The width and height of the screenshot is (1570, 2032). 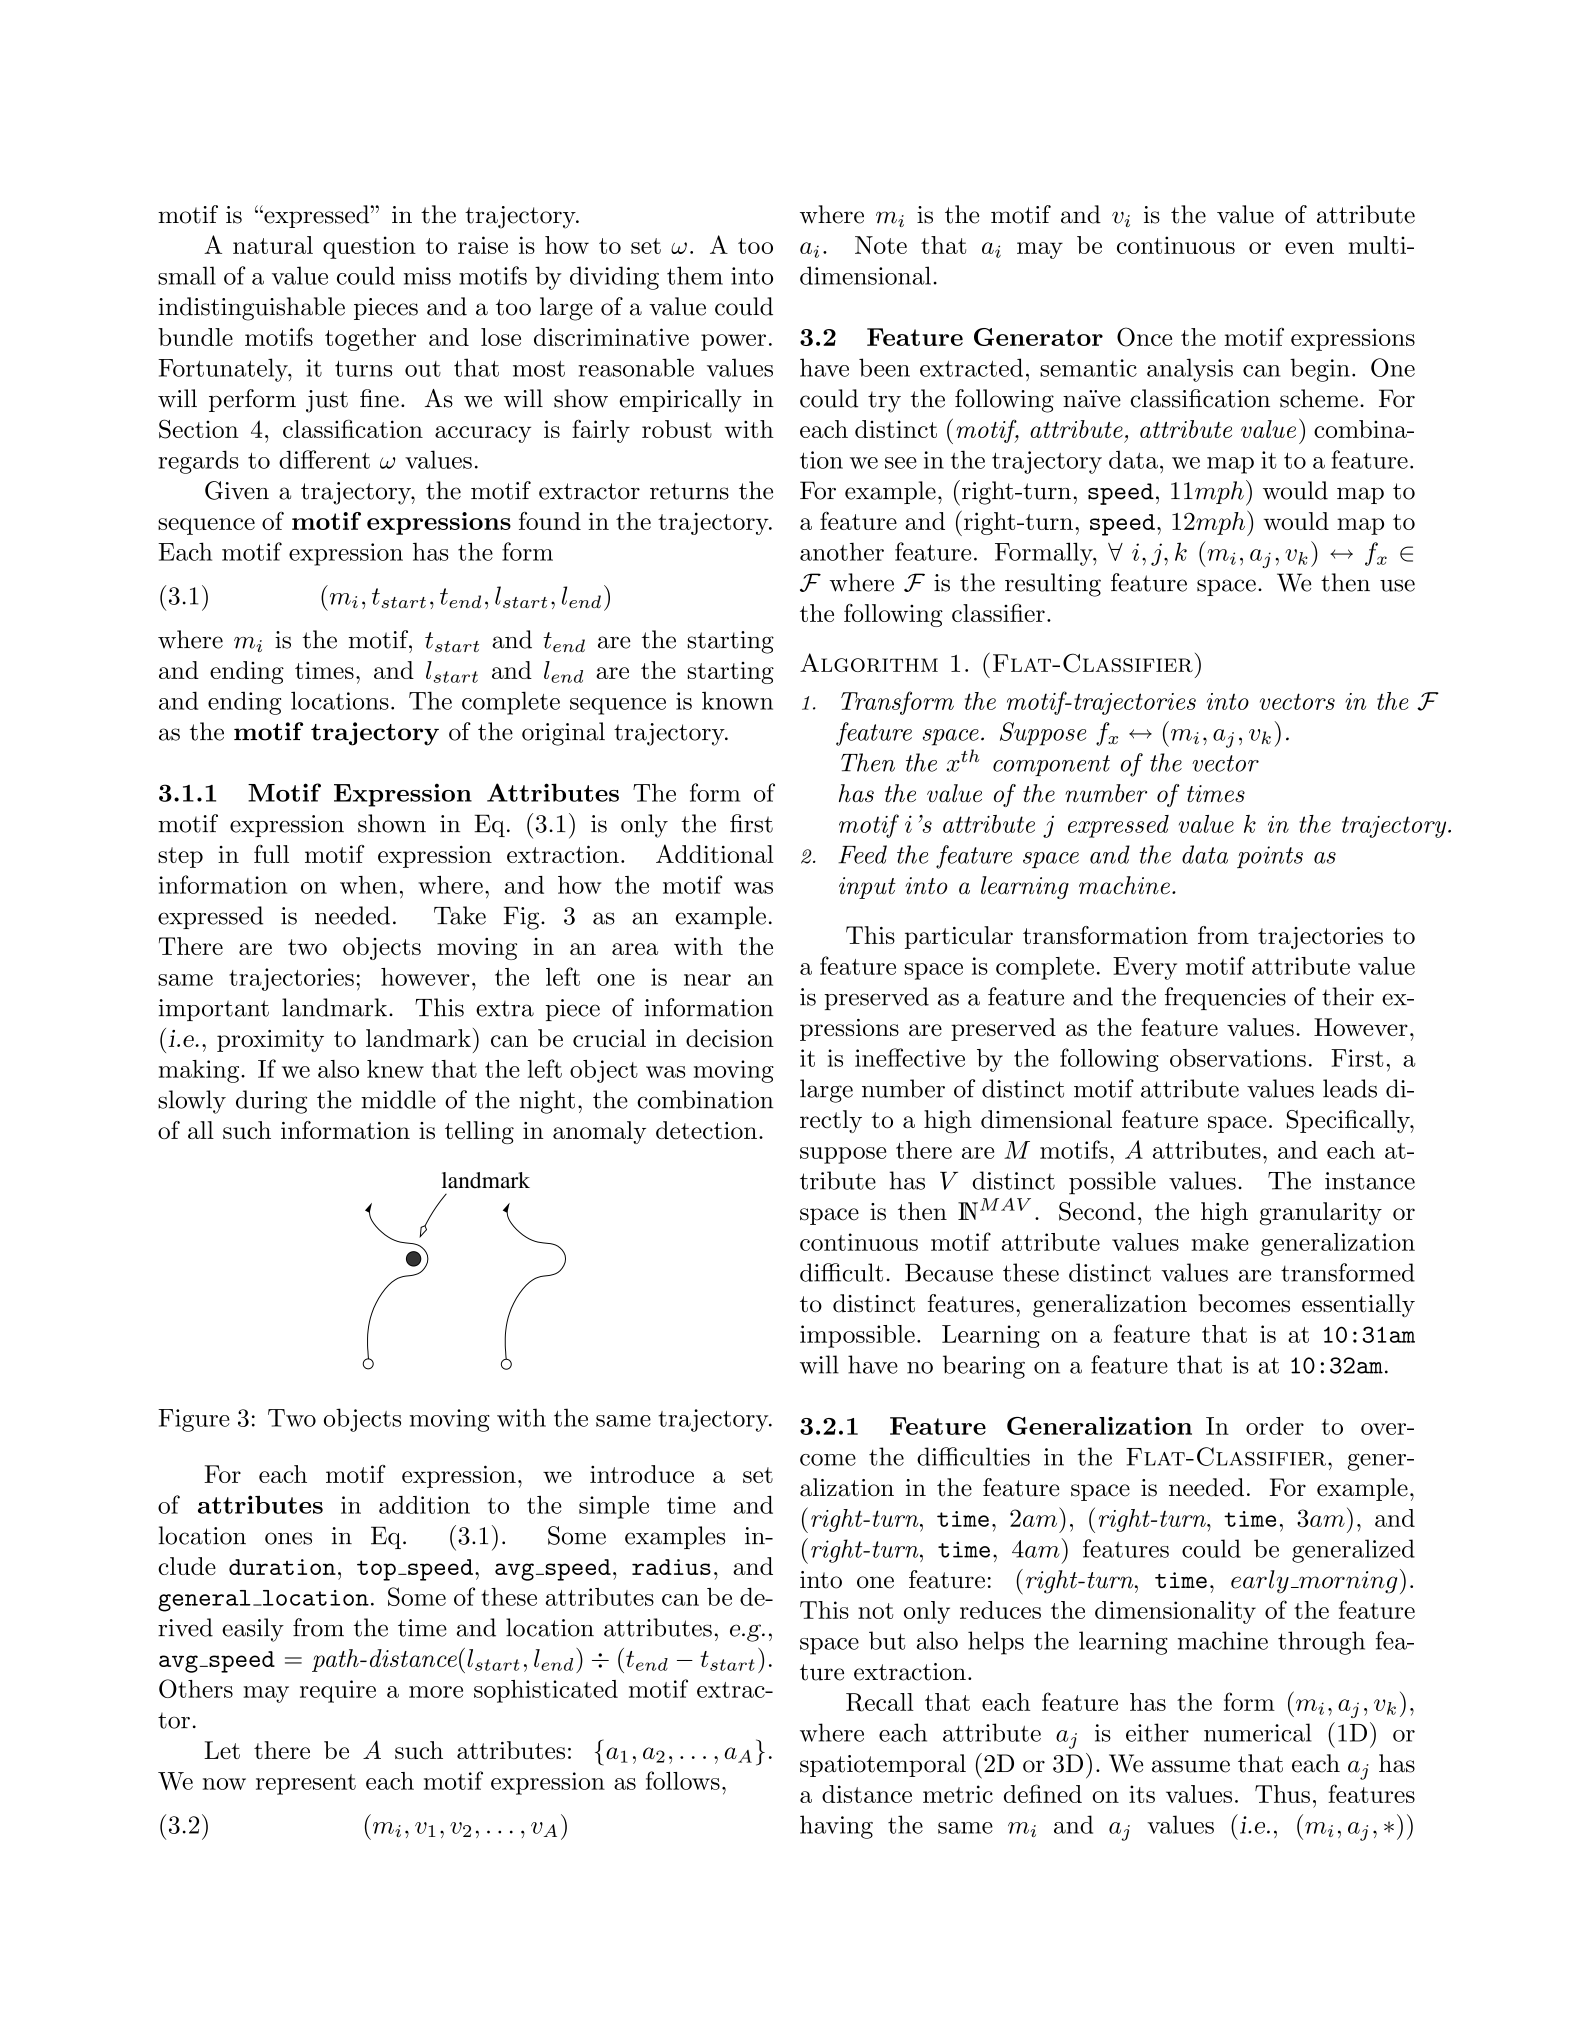 What do you see at coordinates (306, 1784) in the screenshot?
I see `represent` at bounding box center [306, 1784].
